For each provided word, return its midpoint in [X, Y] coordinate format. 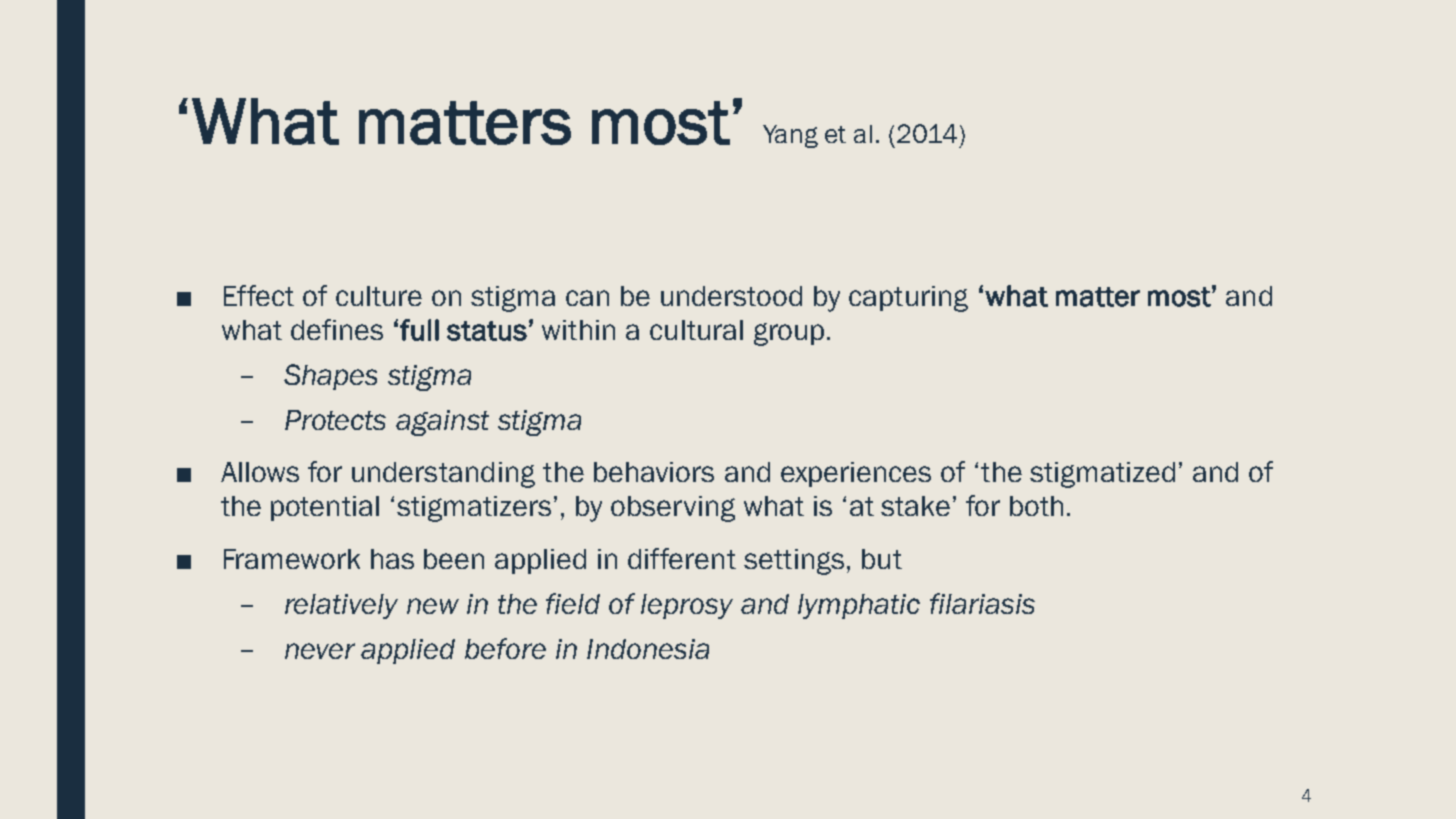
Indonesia [648, 649]
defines [337, 329]
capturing [908, 299]
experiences [856, 474]
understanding [443, 475]
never [320, 651]
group [789, 334]
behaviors [654, 472]
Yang [790, 136]
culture [379, 296]
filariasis [982, 603]
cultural [696, 330]
